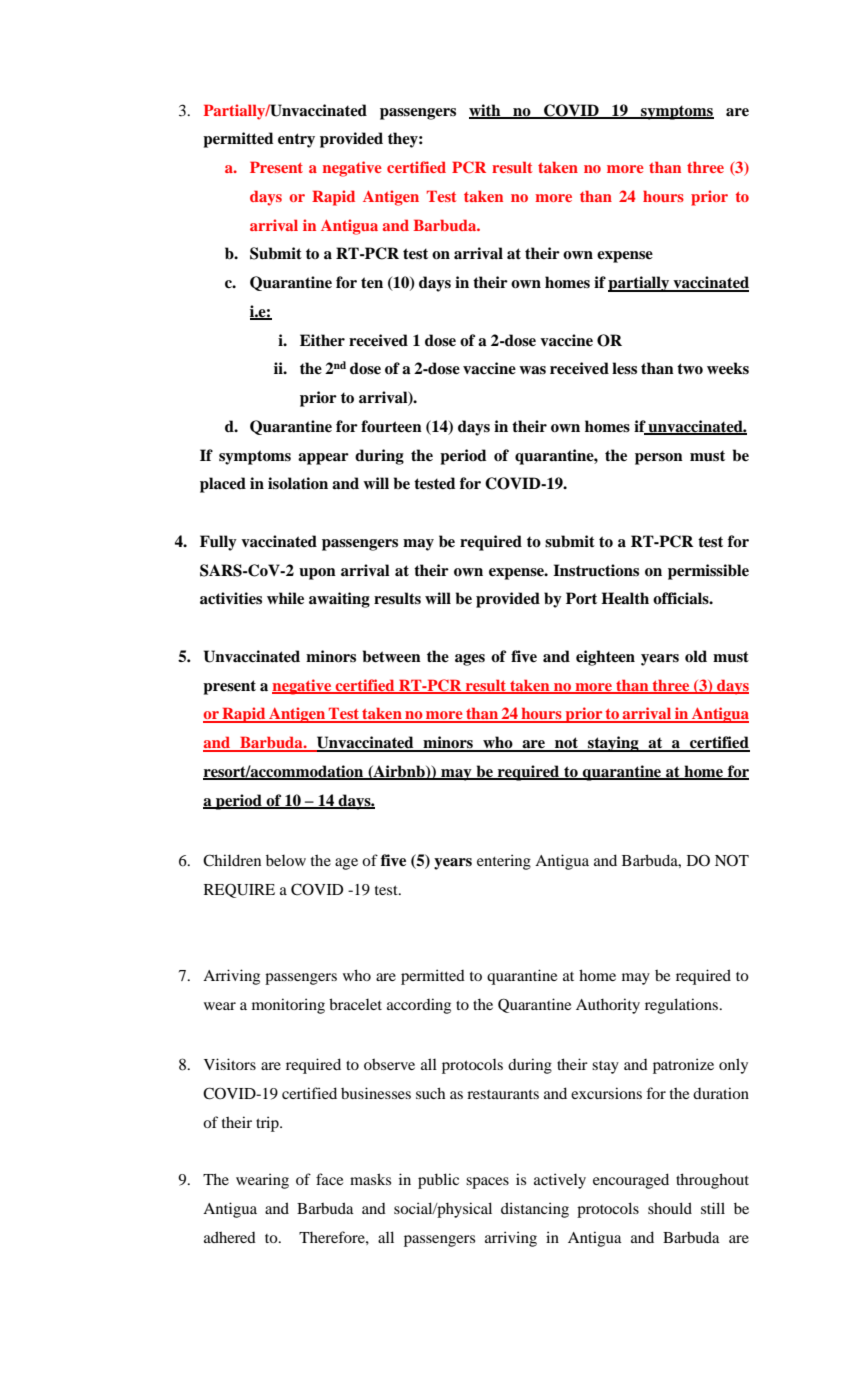 This screenshot has width=849, height=1400. Describe the element at coordinates (285, 598) in the screenshot. I see `while` at that location.
